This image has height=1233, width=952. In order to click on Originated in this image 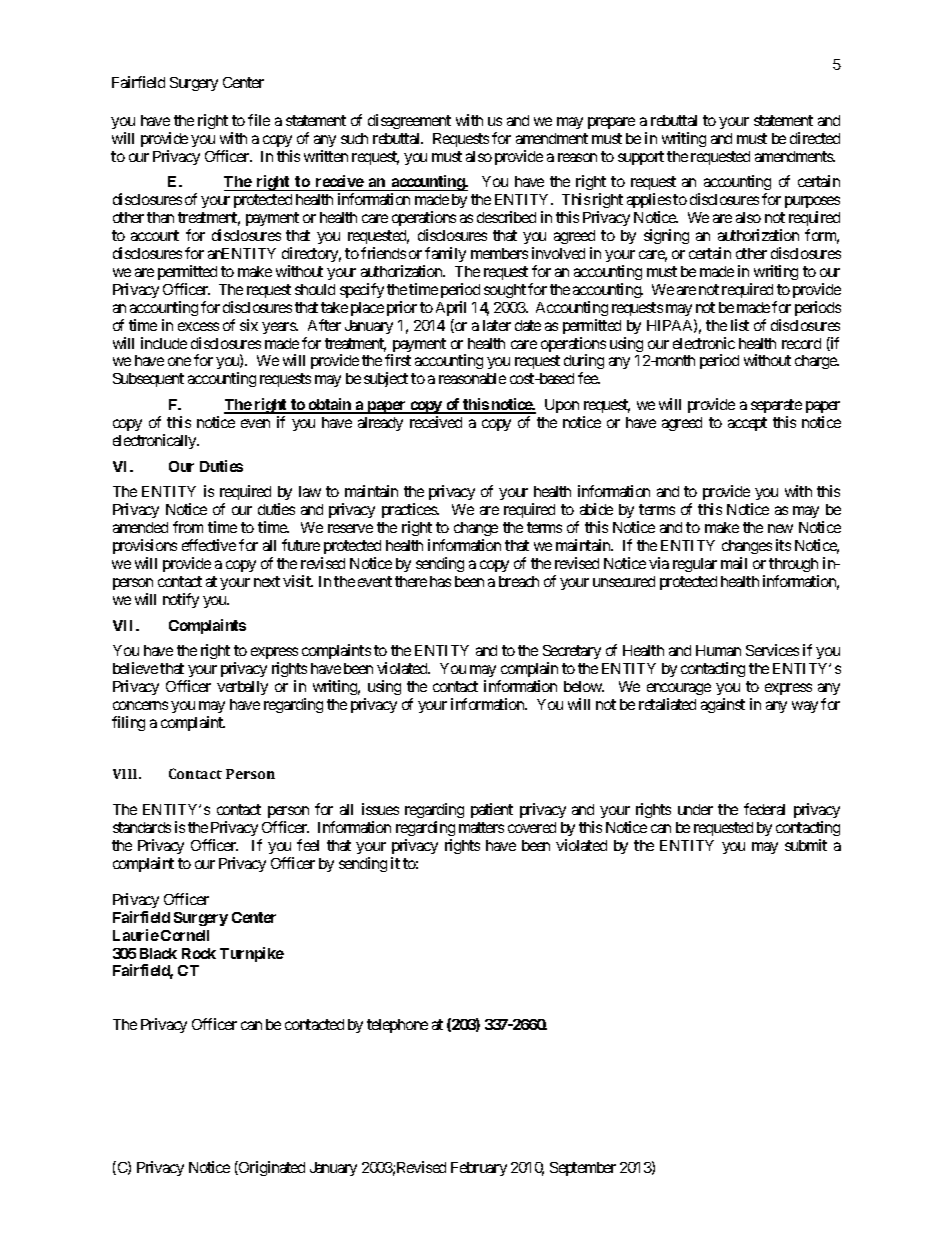, I will do `click(271, 1168)`.
